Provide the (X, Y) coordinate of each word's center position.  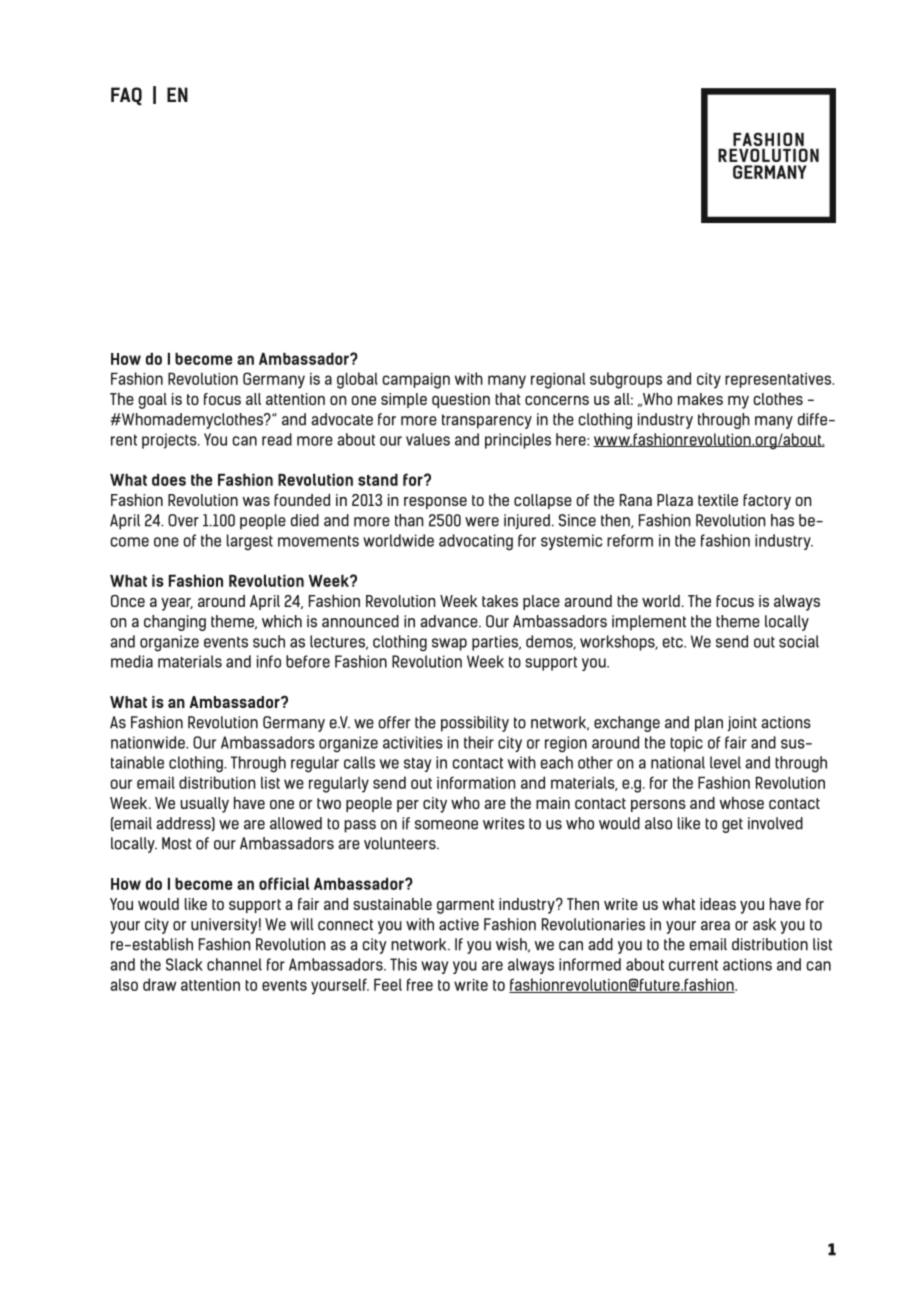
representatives (779, 380)
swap (449, 644)
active (459, 924)
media (132, 661)
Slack (184, 964)
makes (700, 399)
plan (709, 724)
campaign (416, 381)
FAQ (126, 96)
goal (152, 401)
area (715, 926)
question (461, 400)
